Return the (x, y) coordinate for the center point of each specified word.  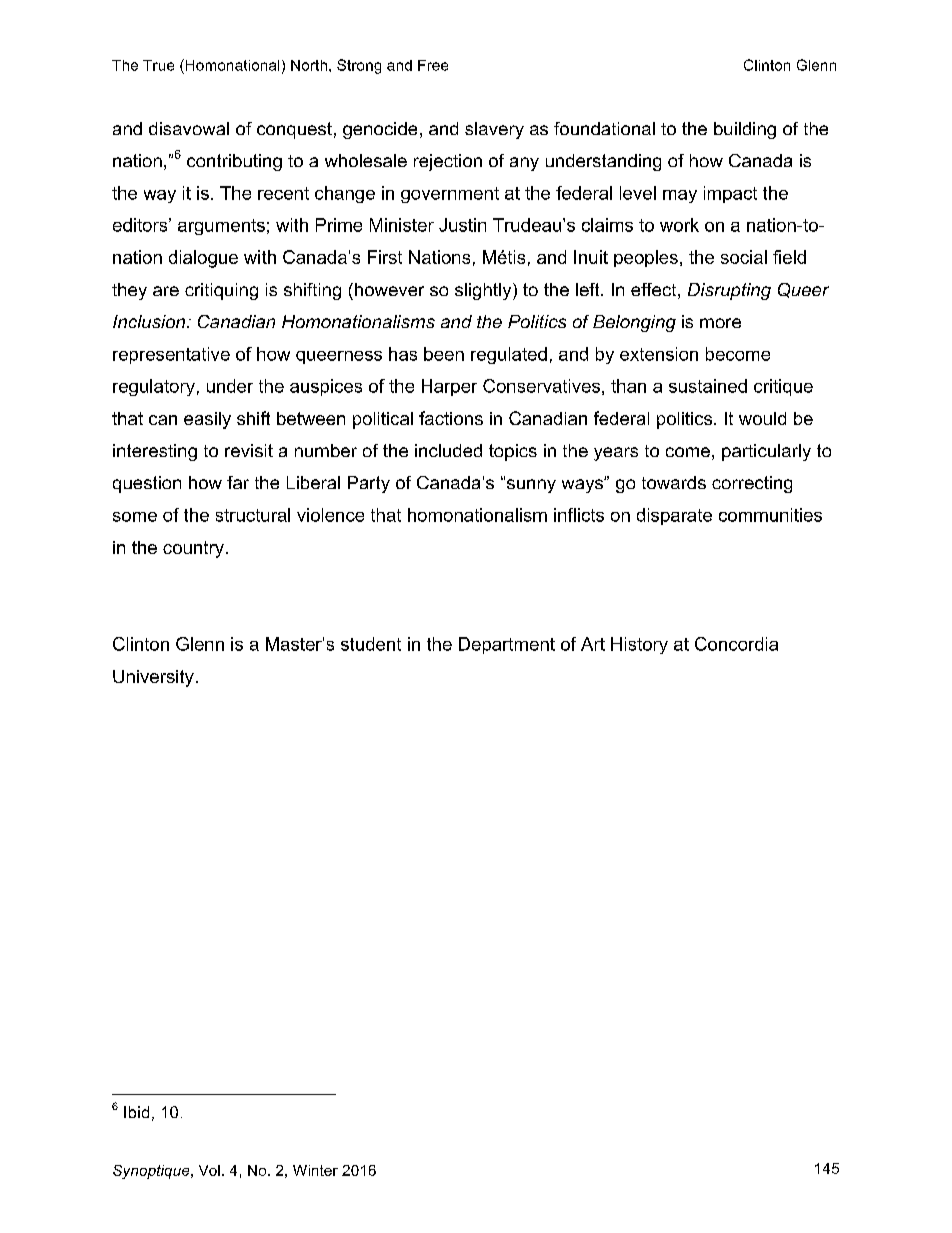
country (193, 549)
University (153, 678)
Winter (315, 1170)
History (639, 645)
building (745, 130)
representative (171, 355)
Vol (209, 1170)
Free (433, 65)
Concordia (736, 644)
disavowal (189, 128)
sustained (708, 386)
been (444, 354)
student (371, 644)
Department (507, 645)
